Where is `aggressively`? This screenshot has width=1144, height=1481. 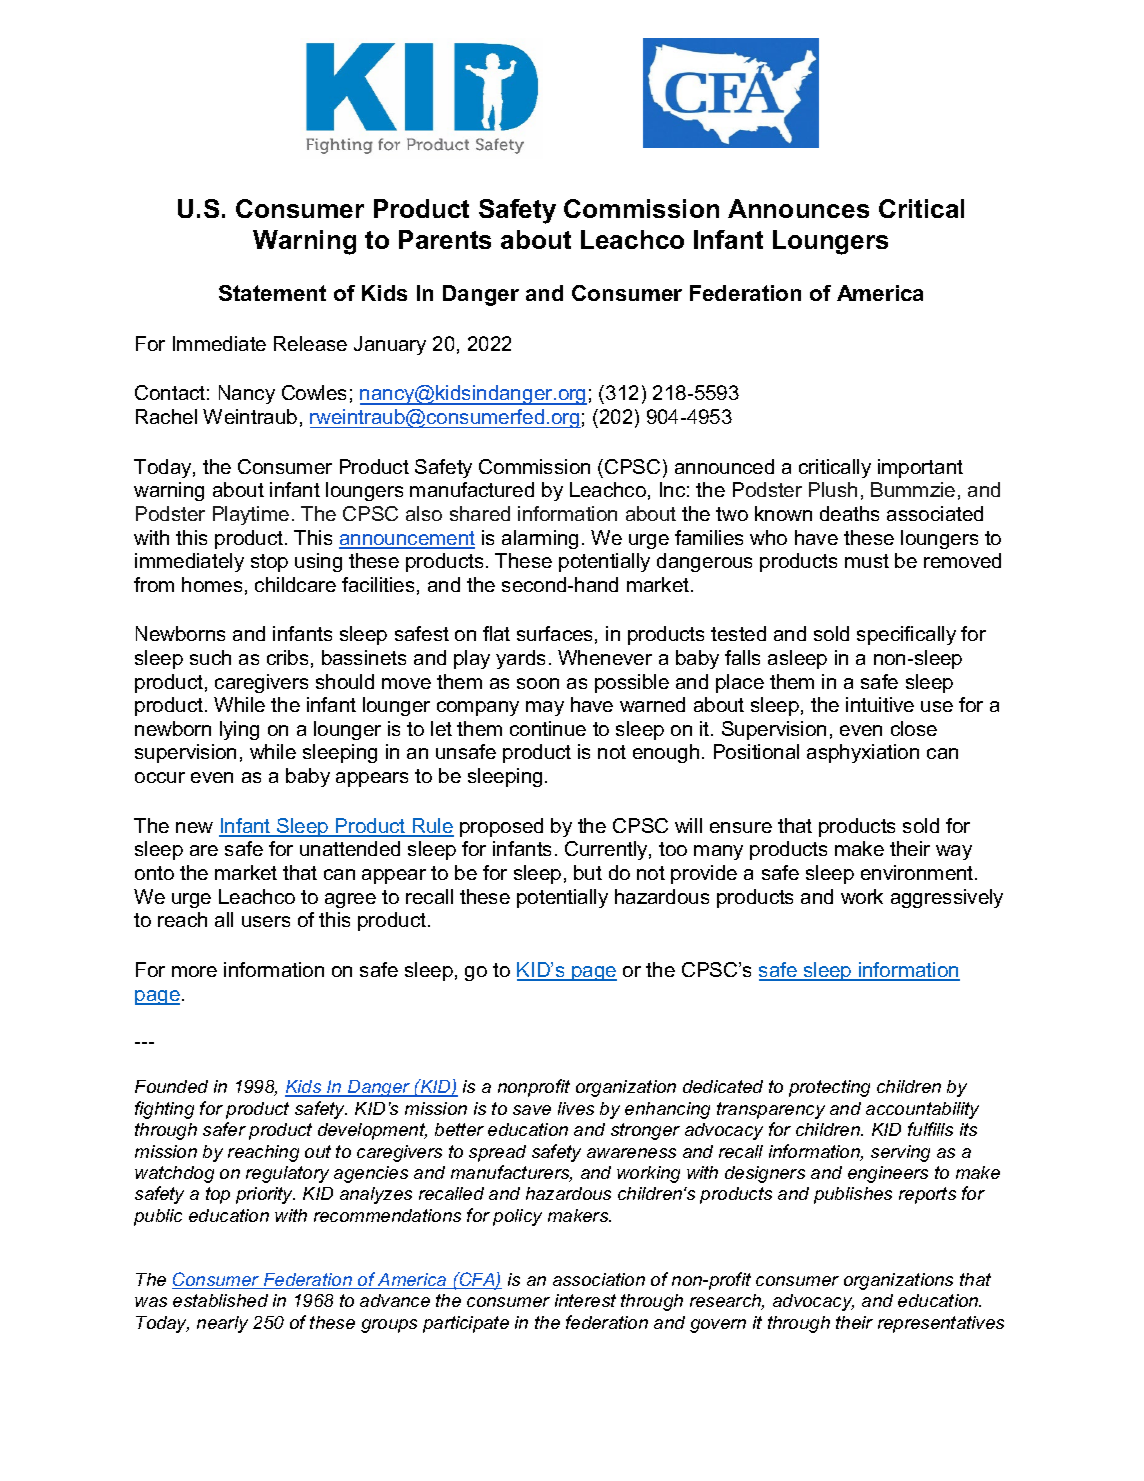
aggressively is located at coordinates (947, 898).
